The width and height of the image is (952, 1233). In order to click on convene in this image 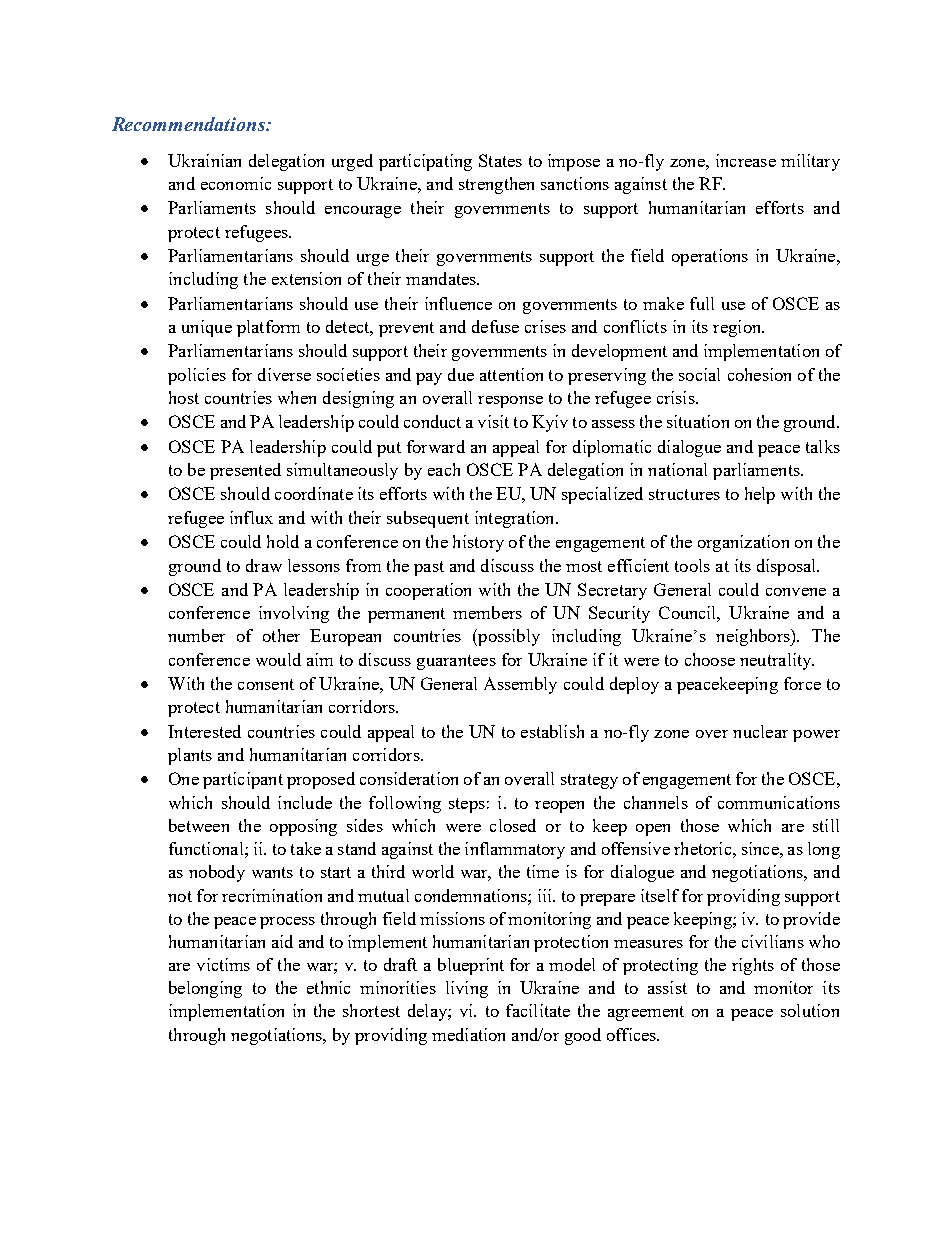, I will do `click(796, 592)`.
